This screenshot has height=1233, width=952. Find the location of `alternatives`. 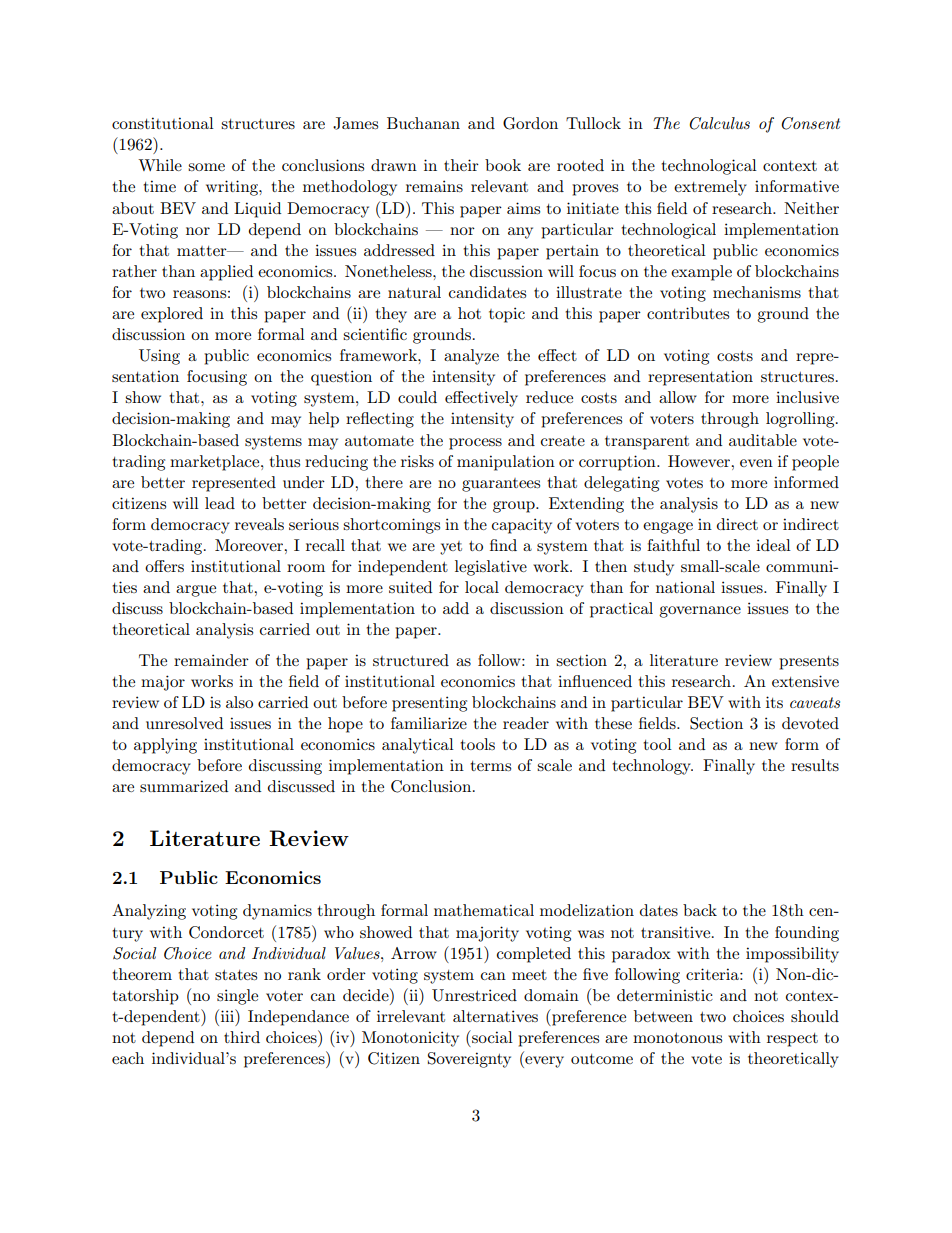

alternatives is located at coordinates (495, 1016).
